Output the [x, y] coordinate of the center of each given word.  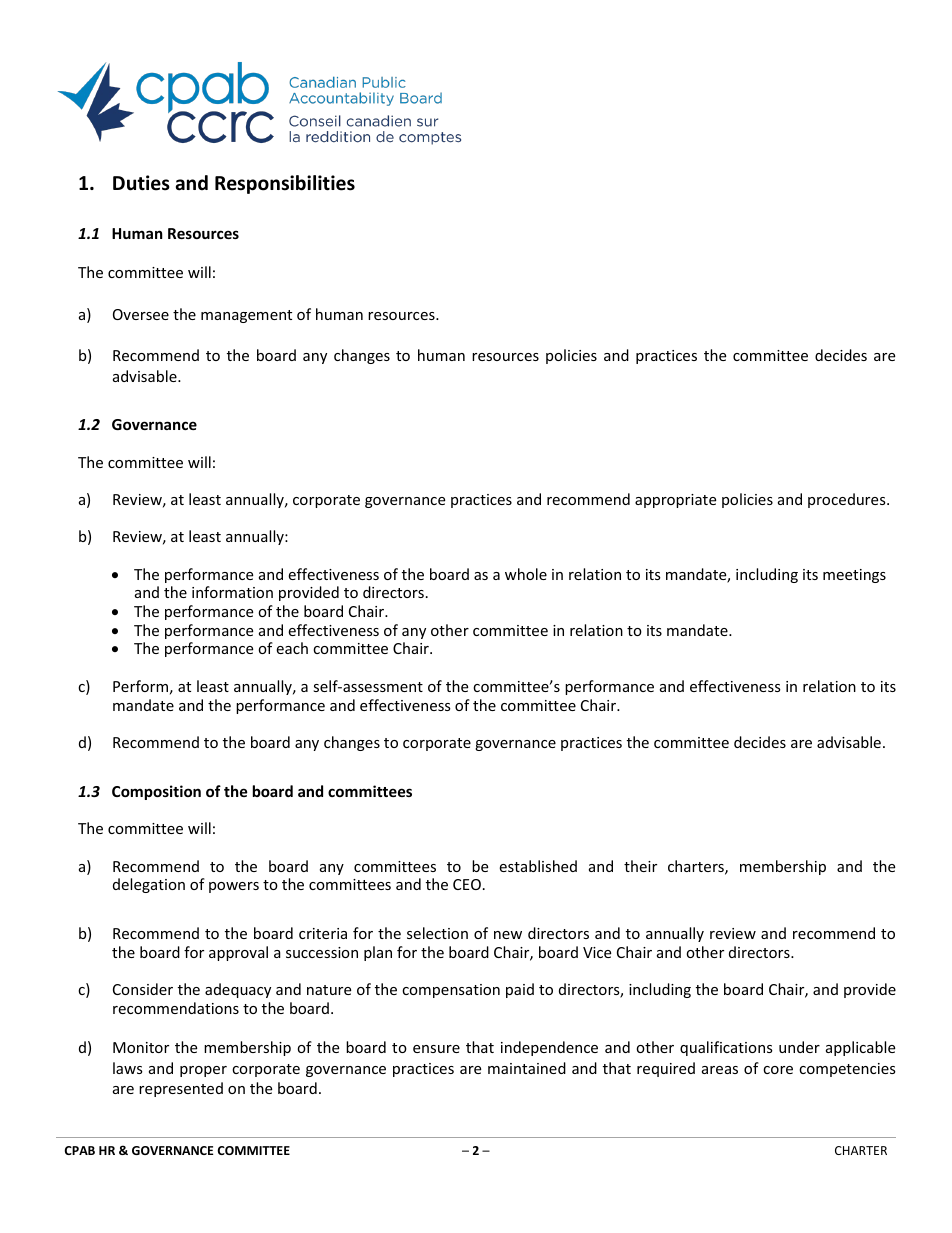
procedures [848, 500]
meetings [854, 576]
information [232, 592]
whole [526, 574]
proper [203, 1071]
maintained [527, 1068]
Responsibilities [285, 184]
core [778, 1070]
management [246, 316]
